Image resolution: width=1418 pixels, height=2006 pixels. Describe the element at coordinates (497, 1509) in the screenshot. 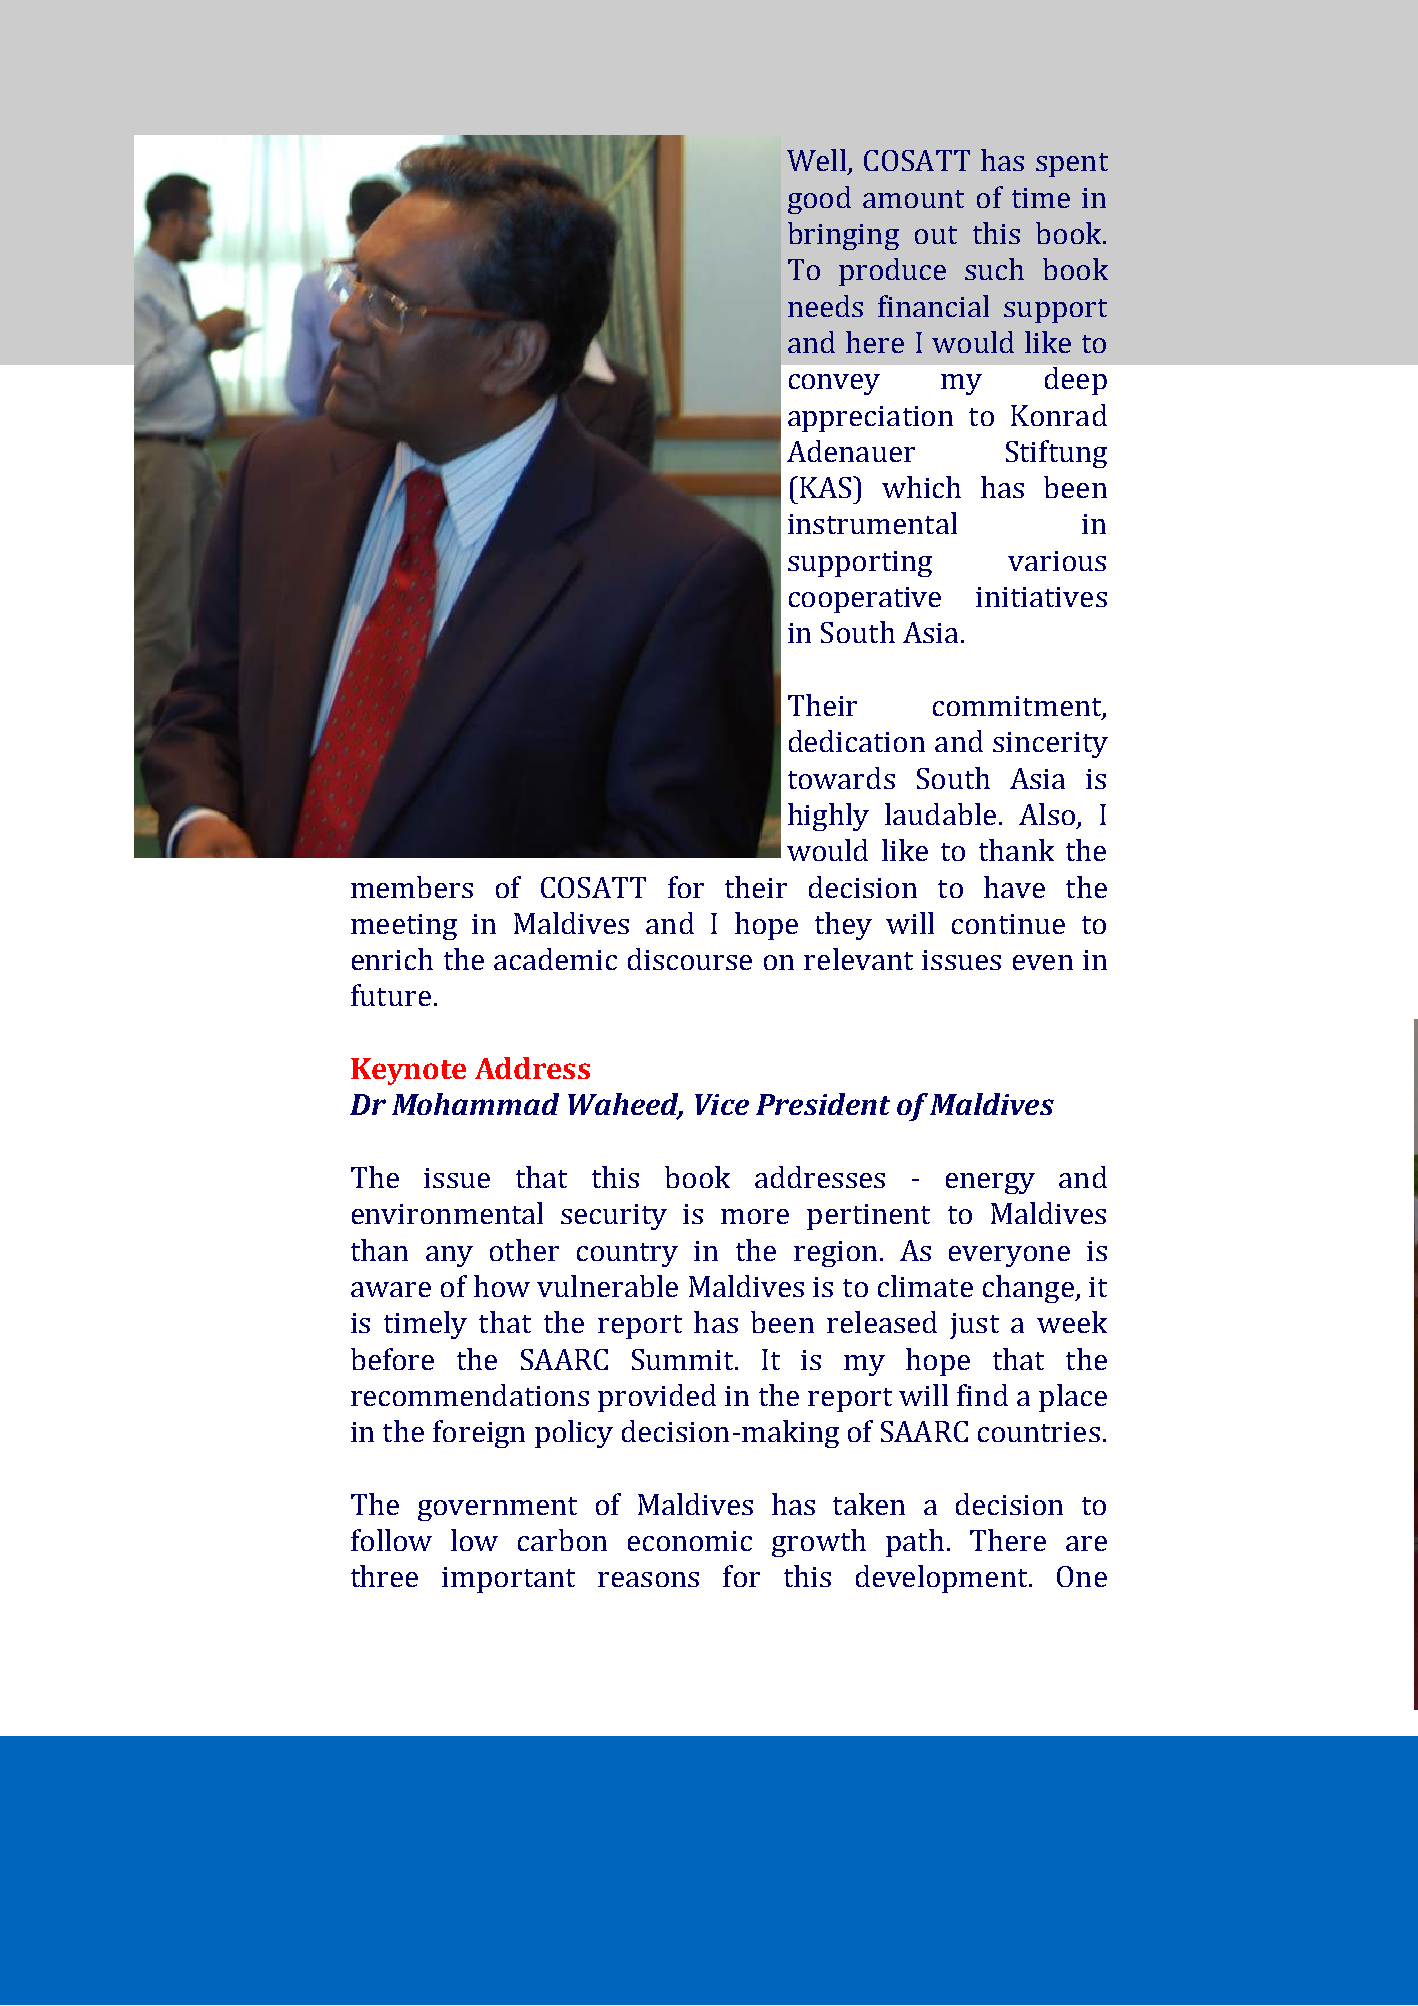

I see `government` at that location.
